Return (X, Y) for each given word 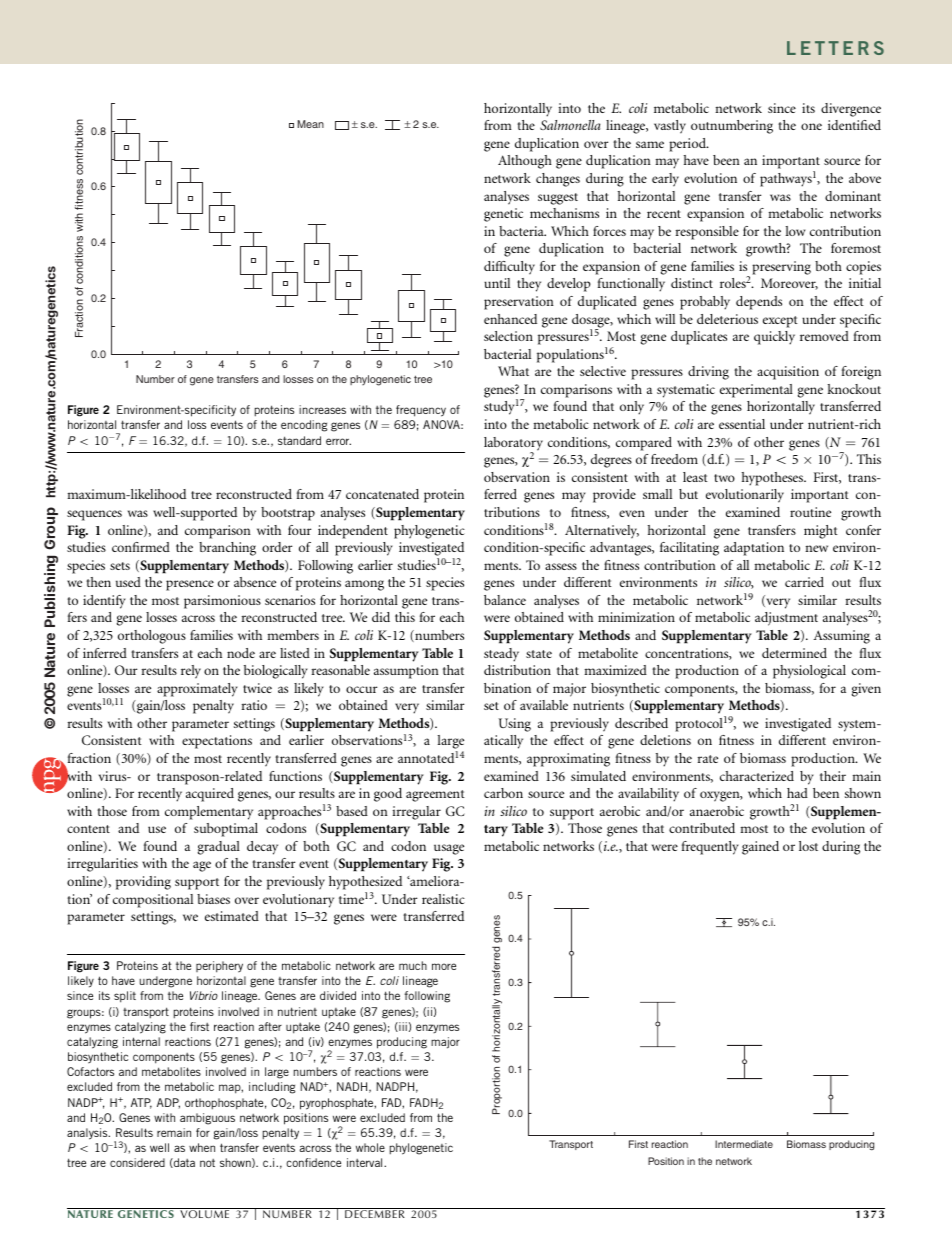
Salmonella (570, 125)
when (202, 1147)
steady (501, 655)
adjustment (786, 619)
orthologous (152, 637)
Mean (311, 124)
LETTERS (835, 48)
